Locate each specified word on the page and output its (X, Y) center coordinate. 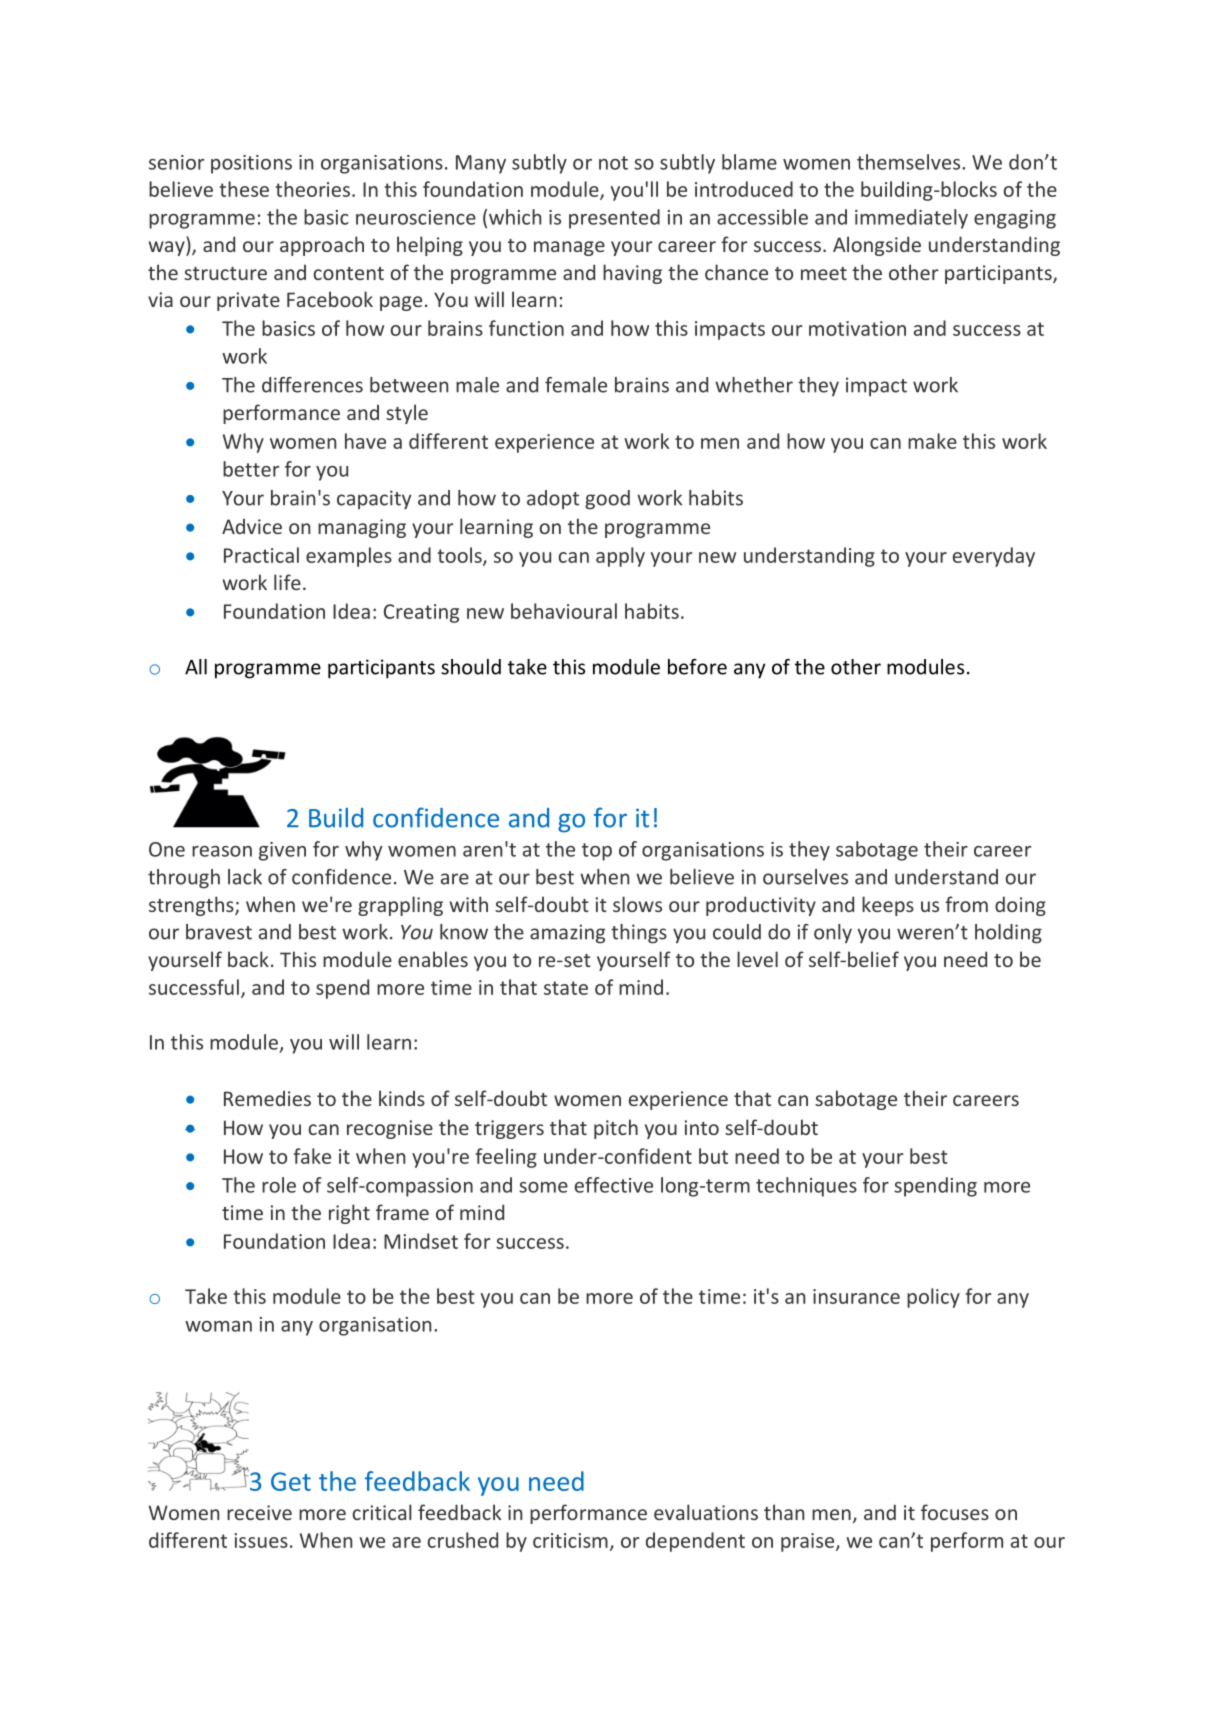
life (287, 582)
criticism (570, 1540)
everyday (994, 557)
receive (259, 1512)
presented (614, 219)
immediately (911, 219)
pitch (616, 1129)
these (244, 189)
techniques (806, 1187)
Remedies (267, 1098)
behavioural (564, 611)
